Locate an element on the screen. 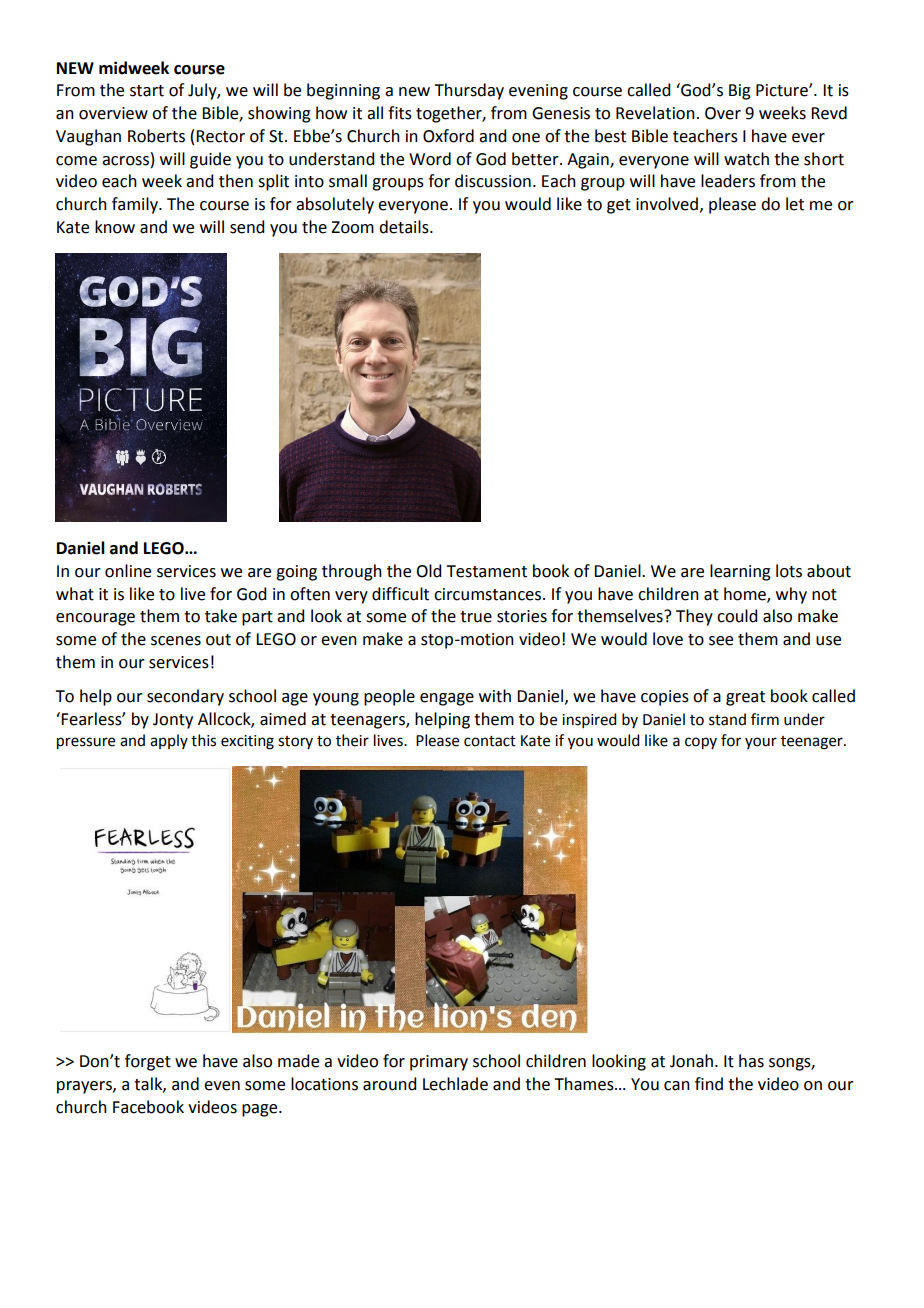 The height and width of the screenshot is (1308, 924). Oxford is located at coordinates (448, 136).
